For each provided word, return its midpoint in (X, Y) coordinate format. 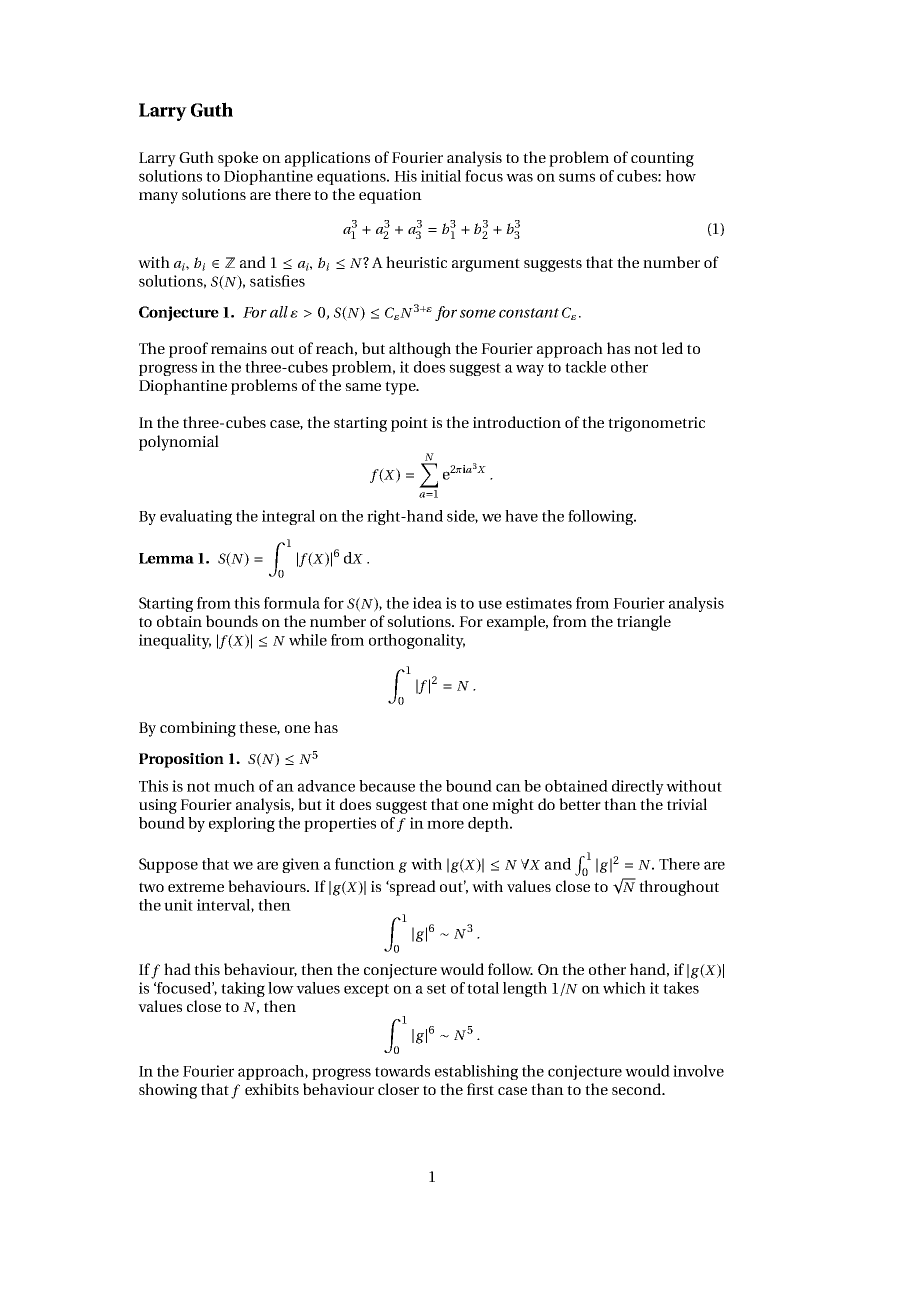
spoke (238, 159)
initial (441, 176)
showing (168, 1091)
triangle (644, 623)
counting (662, 159)
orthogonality (417, 641)
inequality (175, 641)
